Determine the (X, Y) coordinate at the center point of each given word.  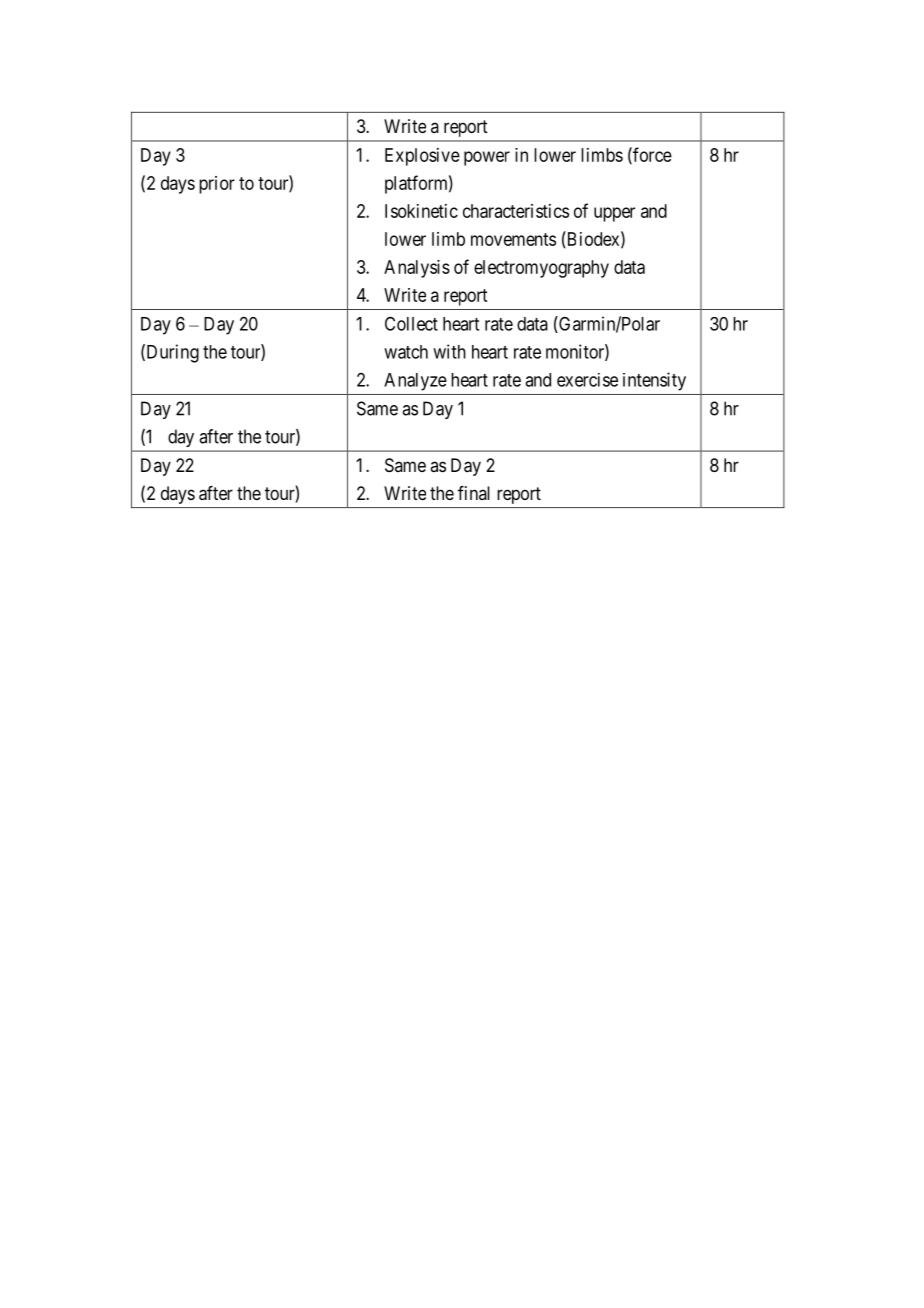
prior (217, 185)
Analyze (415, 382)
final (474, 493)
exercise (587, 380)
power (487, 158)
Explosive (422, 157)
